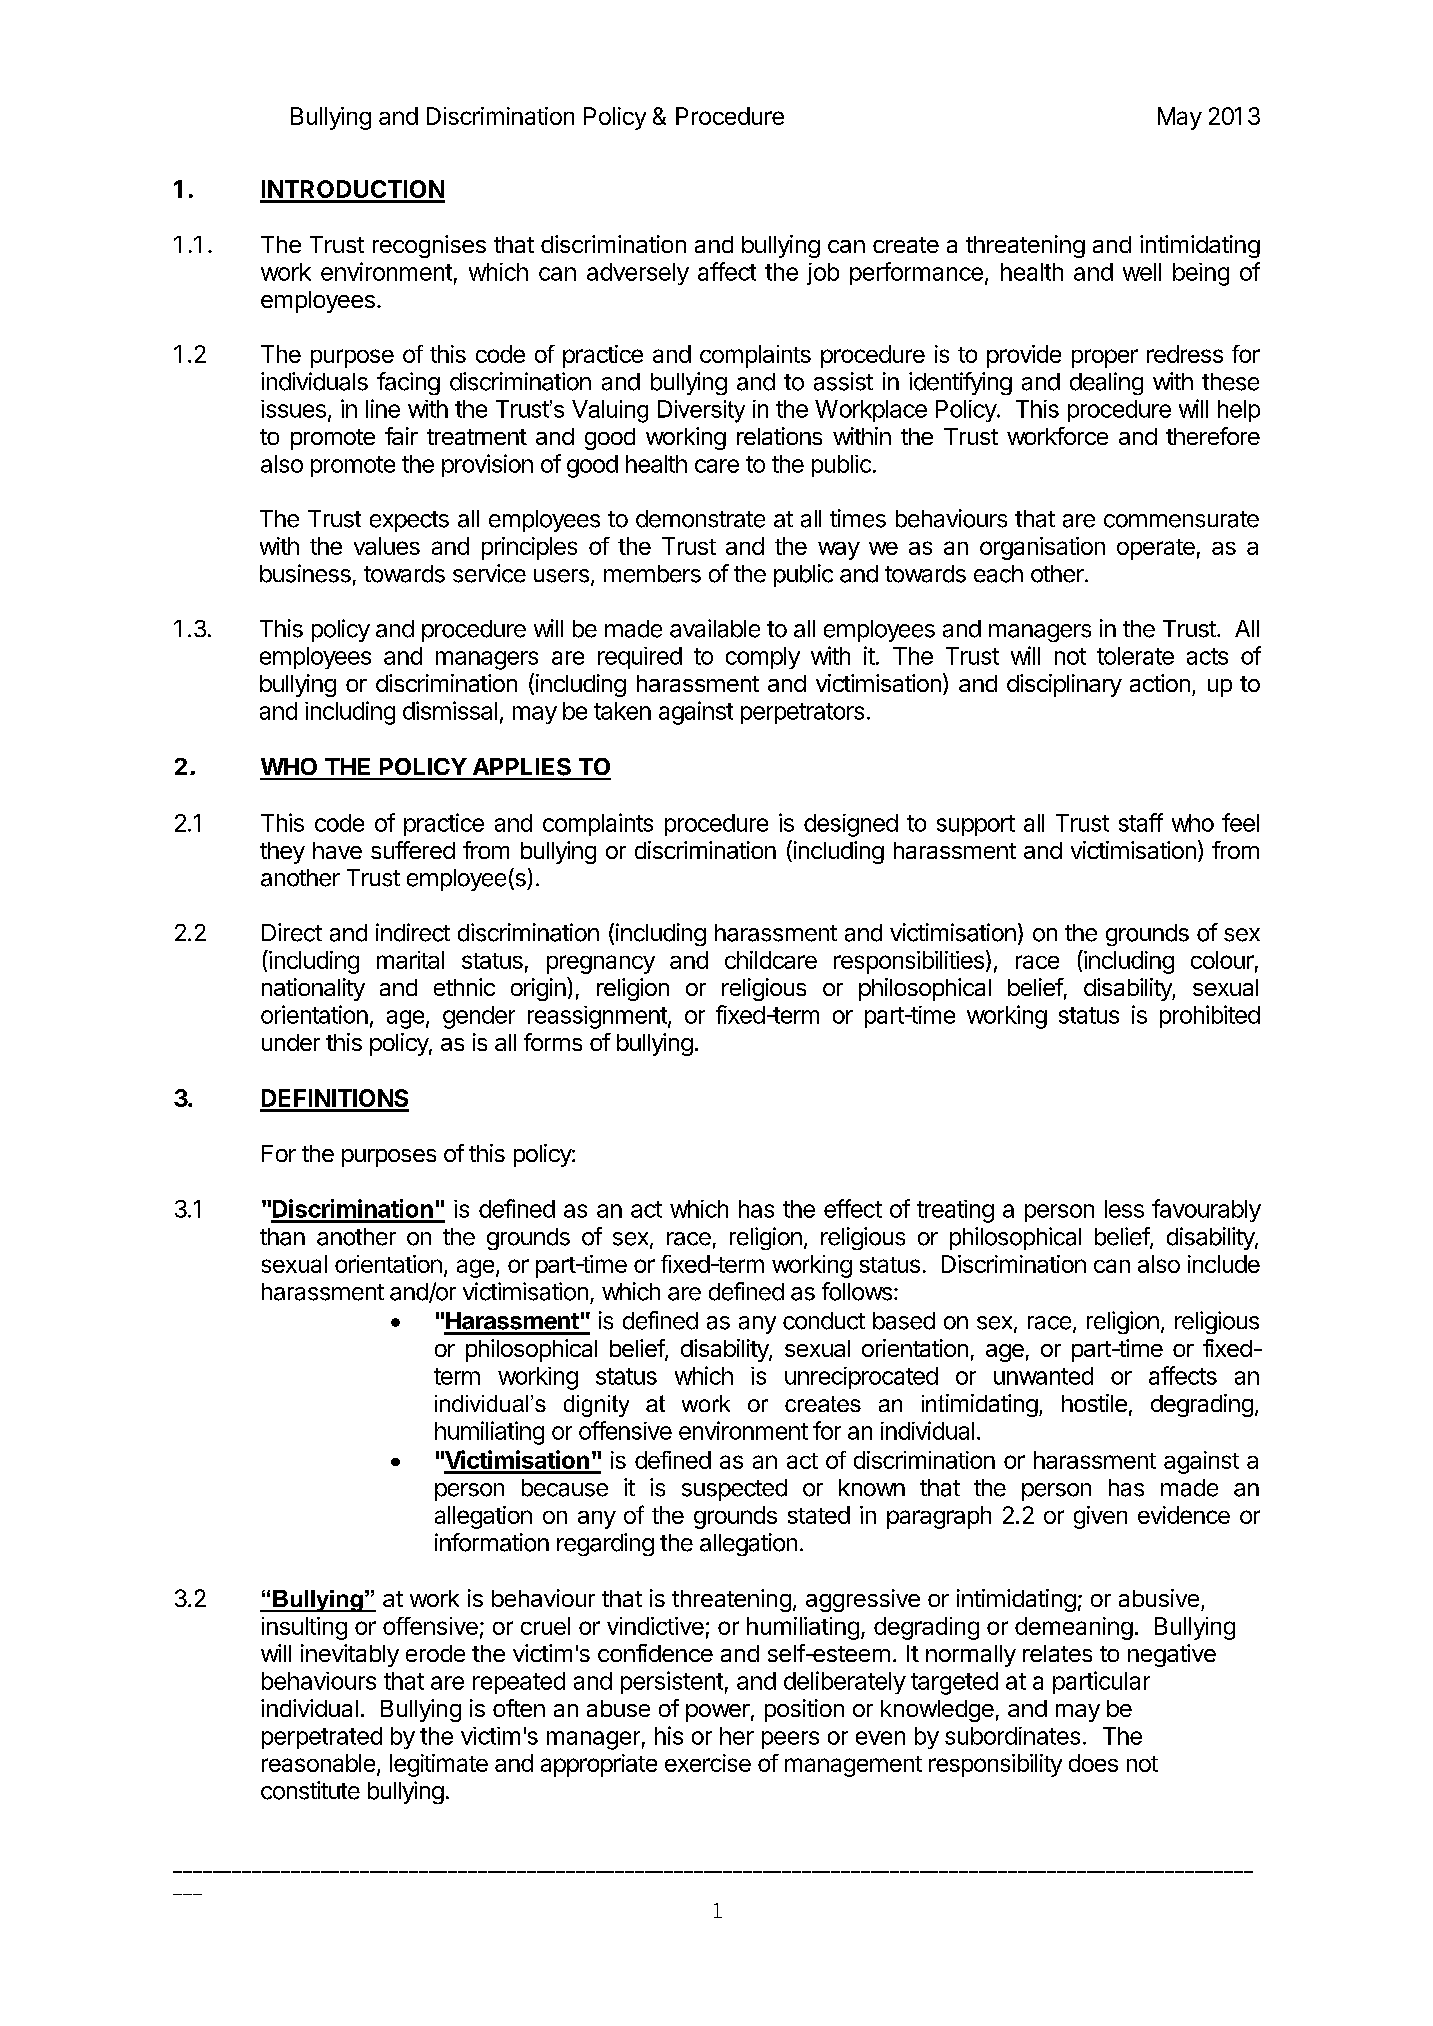  Describe the element at coordinates (439, 1765) in the screenshot. I see `legitimate` at that location.
